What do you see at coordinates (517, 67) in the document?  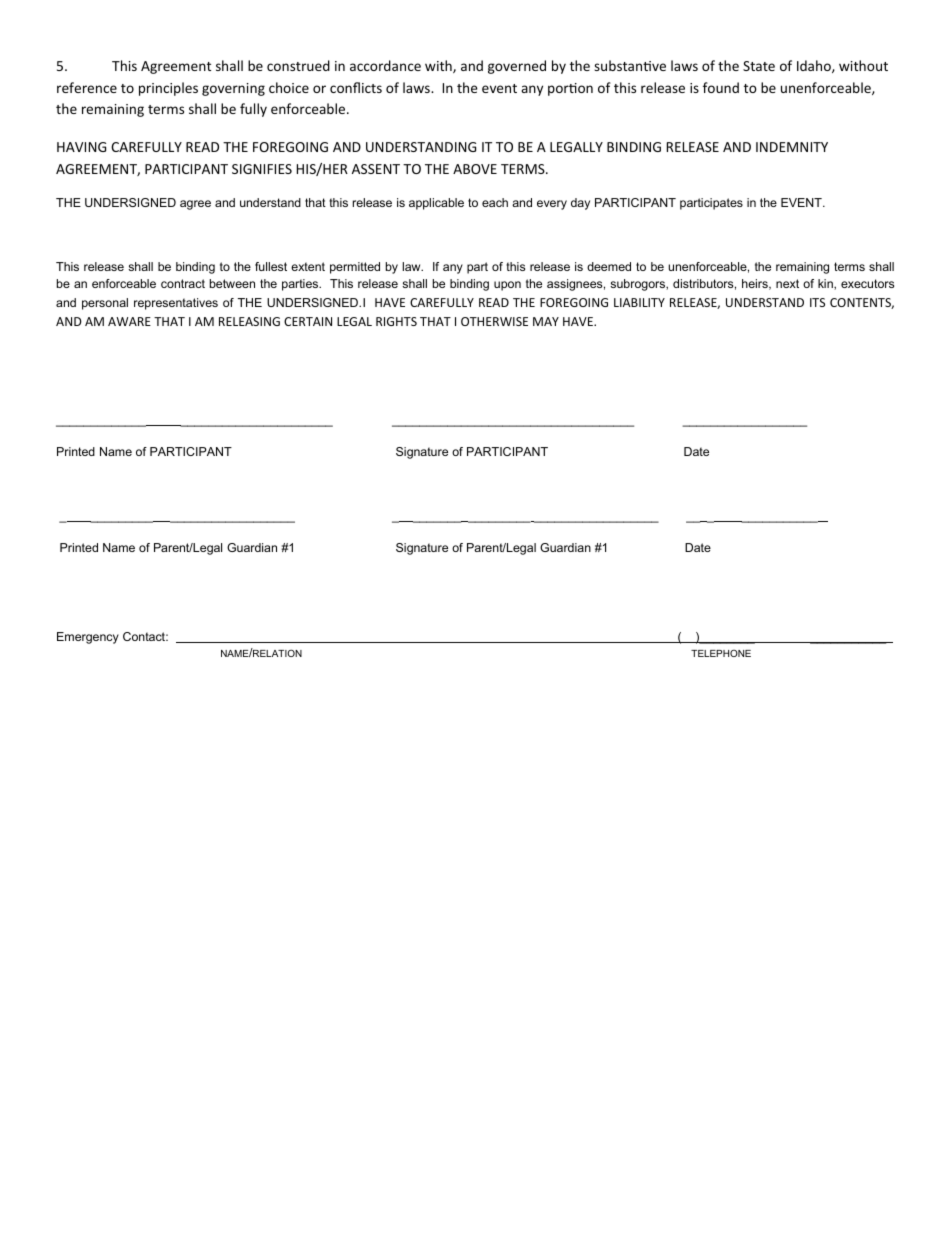 I see `governed` at bounding box center [517, 67].
